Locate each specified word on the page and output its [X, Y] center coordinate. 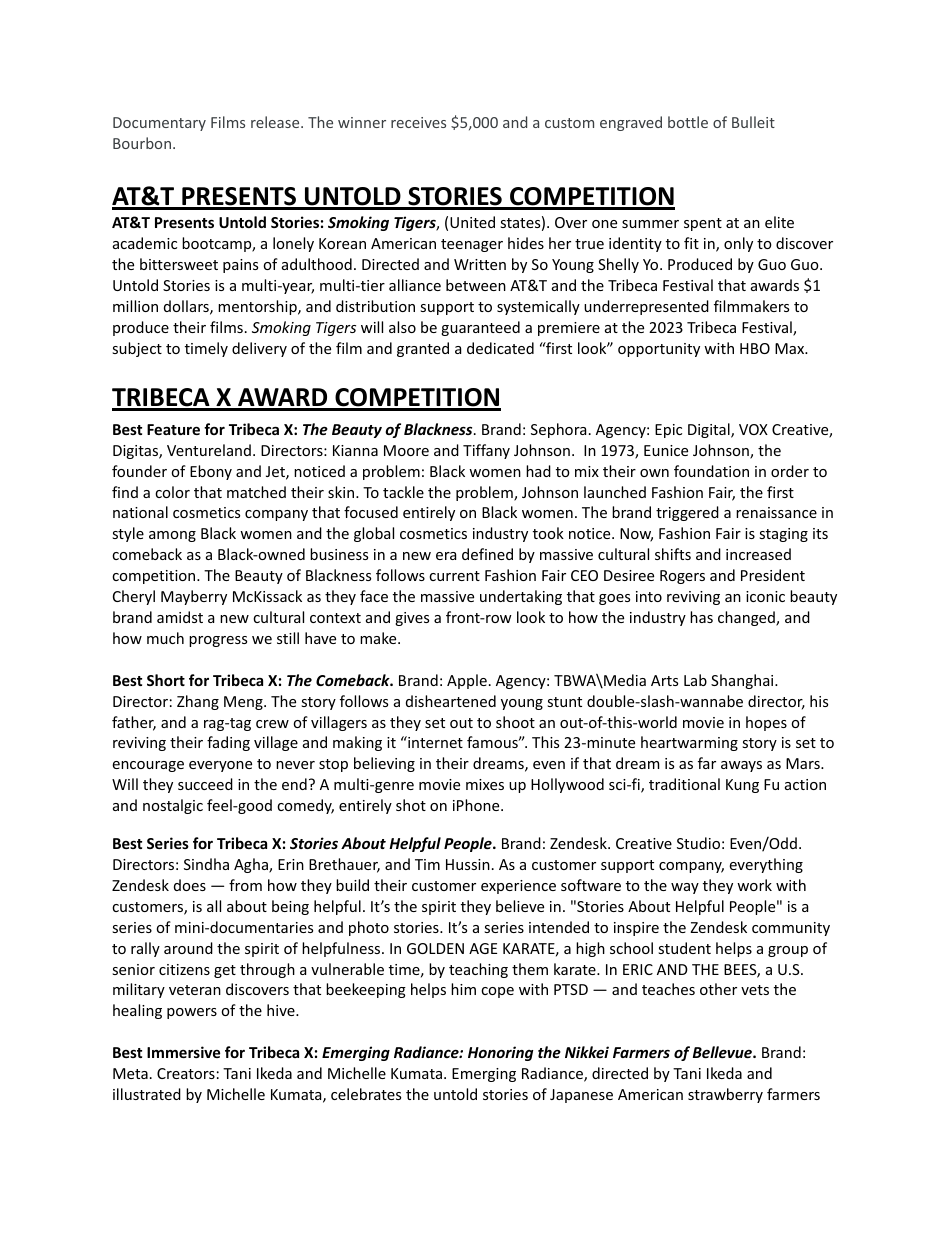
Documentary [159, 124]
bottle [688, 122]
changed [747, 618]
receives [418, 122]
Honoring [500, 1053]
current [454, 576]
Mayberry [194, 597]
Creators [186, 1073]
